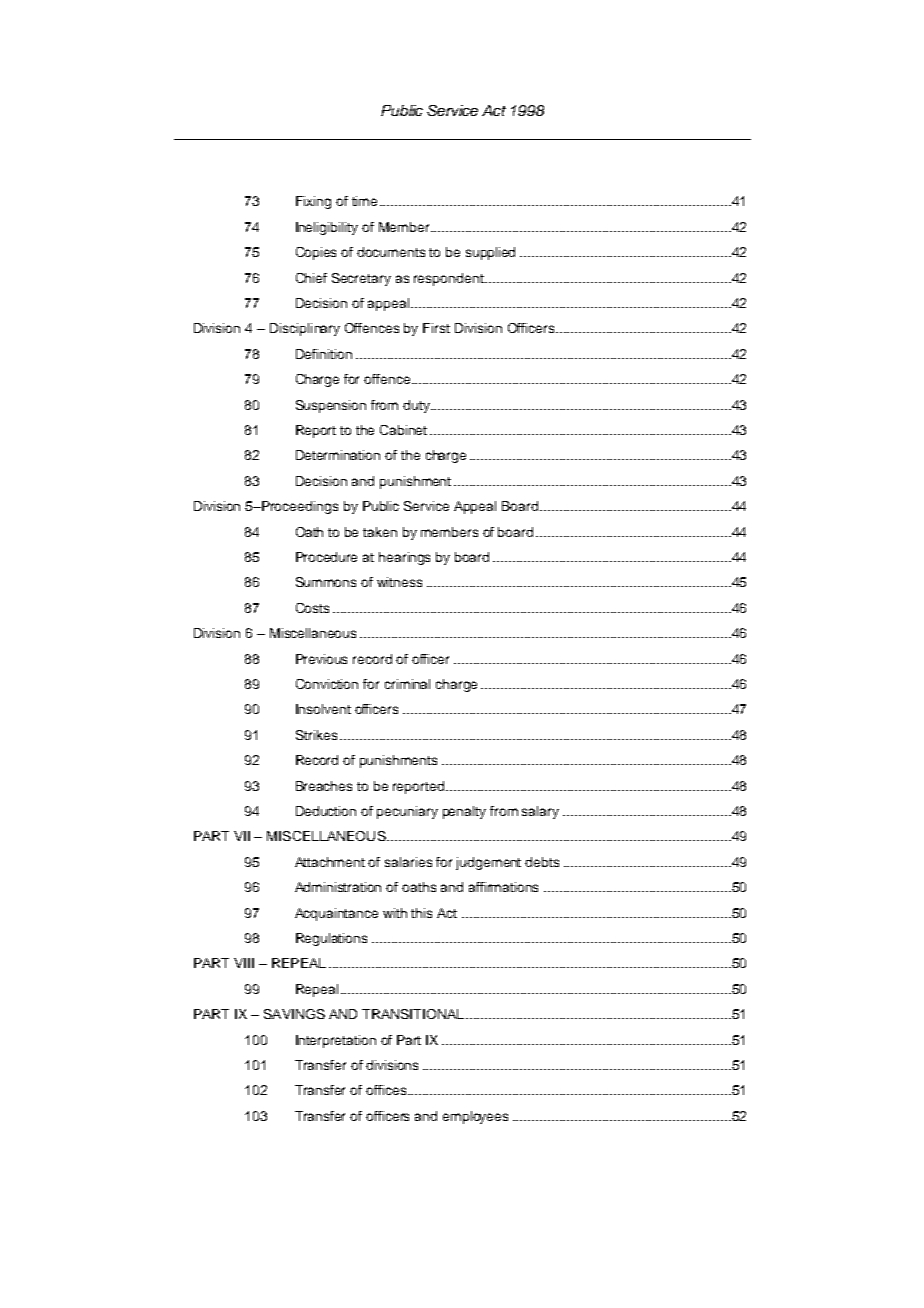 The height and width of the screenshot is (1308, 924). What do you see at coordinates (407, 812) in the screenshot?
I see `pecuniary` at bounding box center [407, 812].
